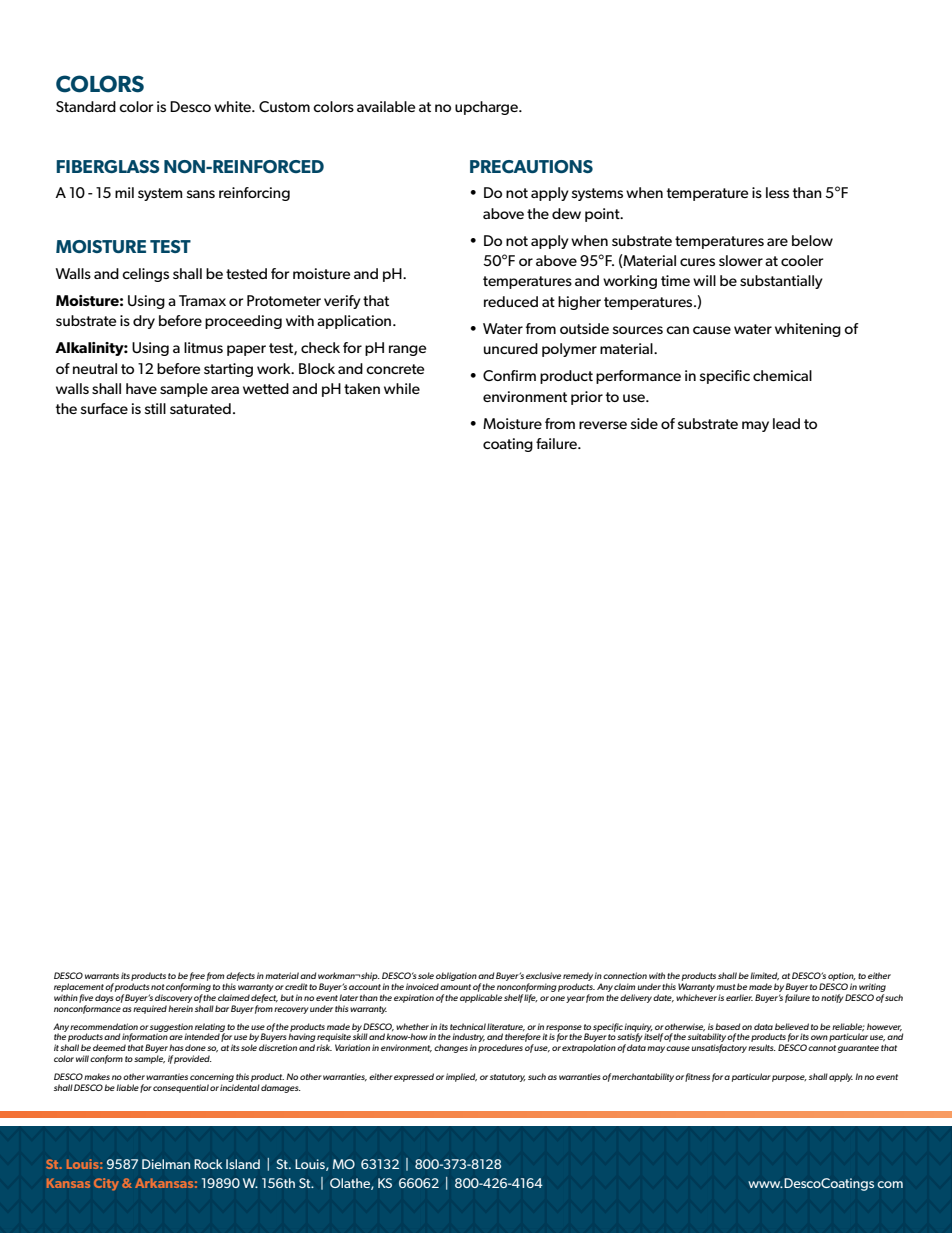 Image resolution: width=952 pixels, height=1233 pixels. What do you see at coordinates (789, 1078) in the image?
I see `purpose` at bounding box center [789, 1078].
